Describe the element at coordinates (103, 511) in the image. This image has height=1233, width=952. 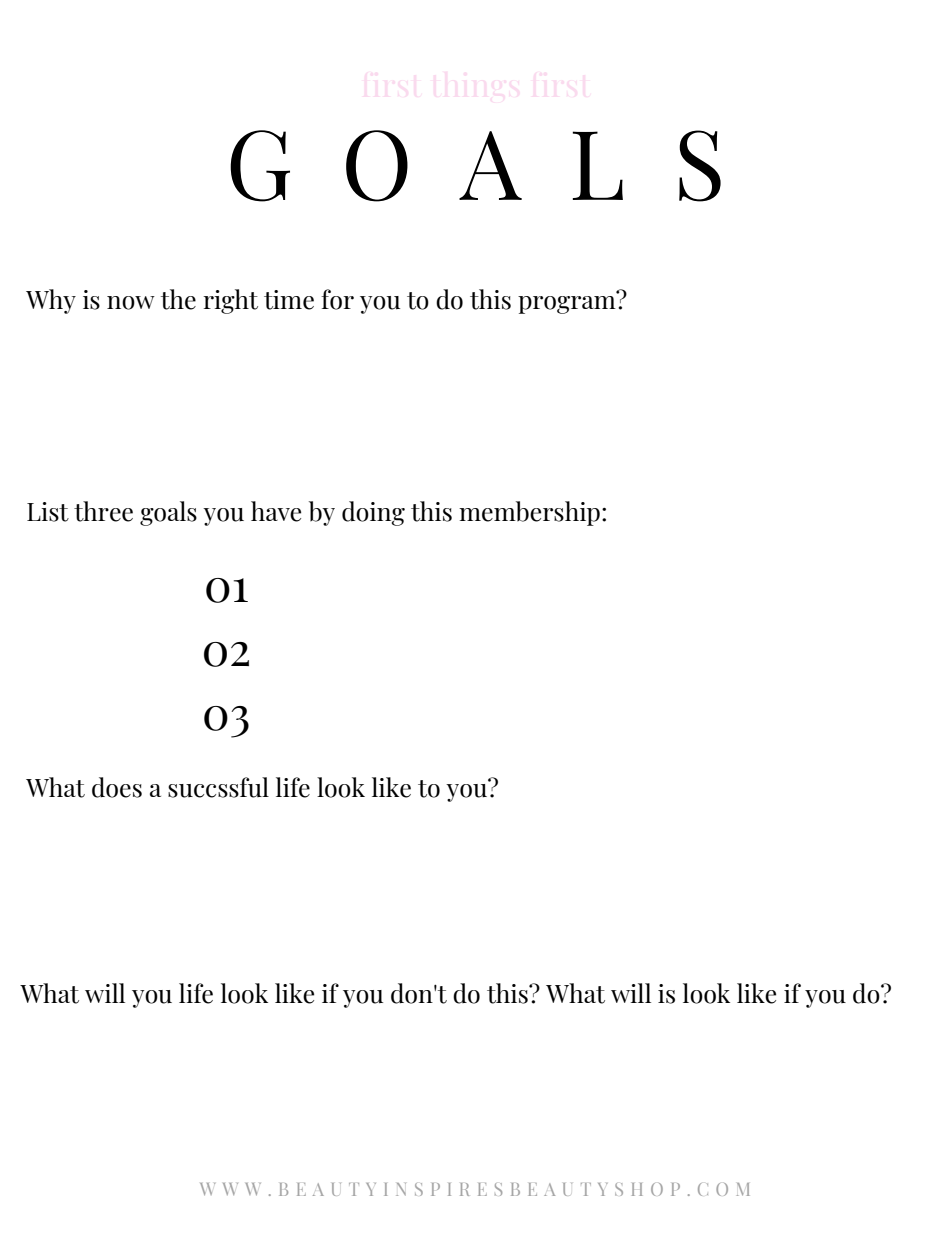
I see `three` at that location.
